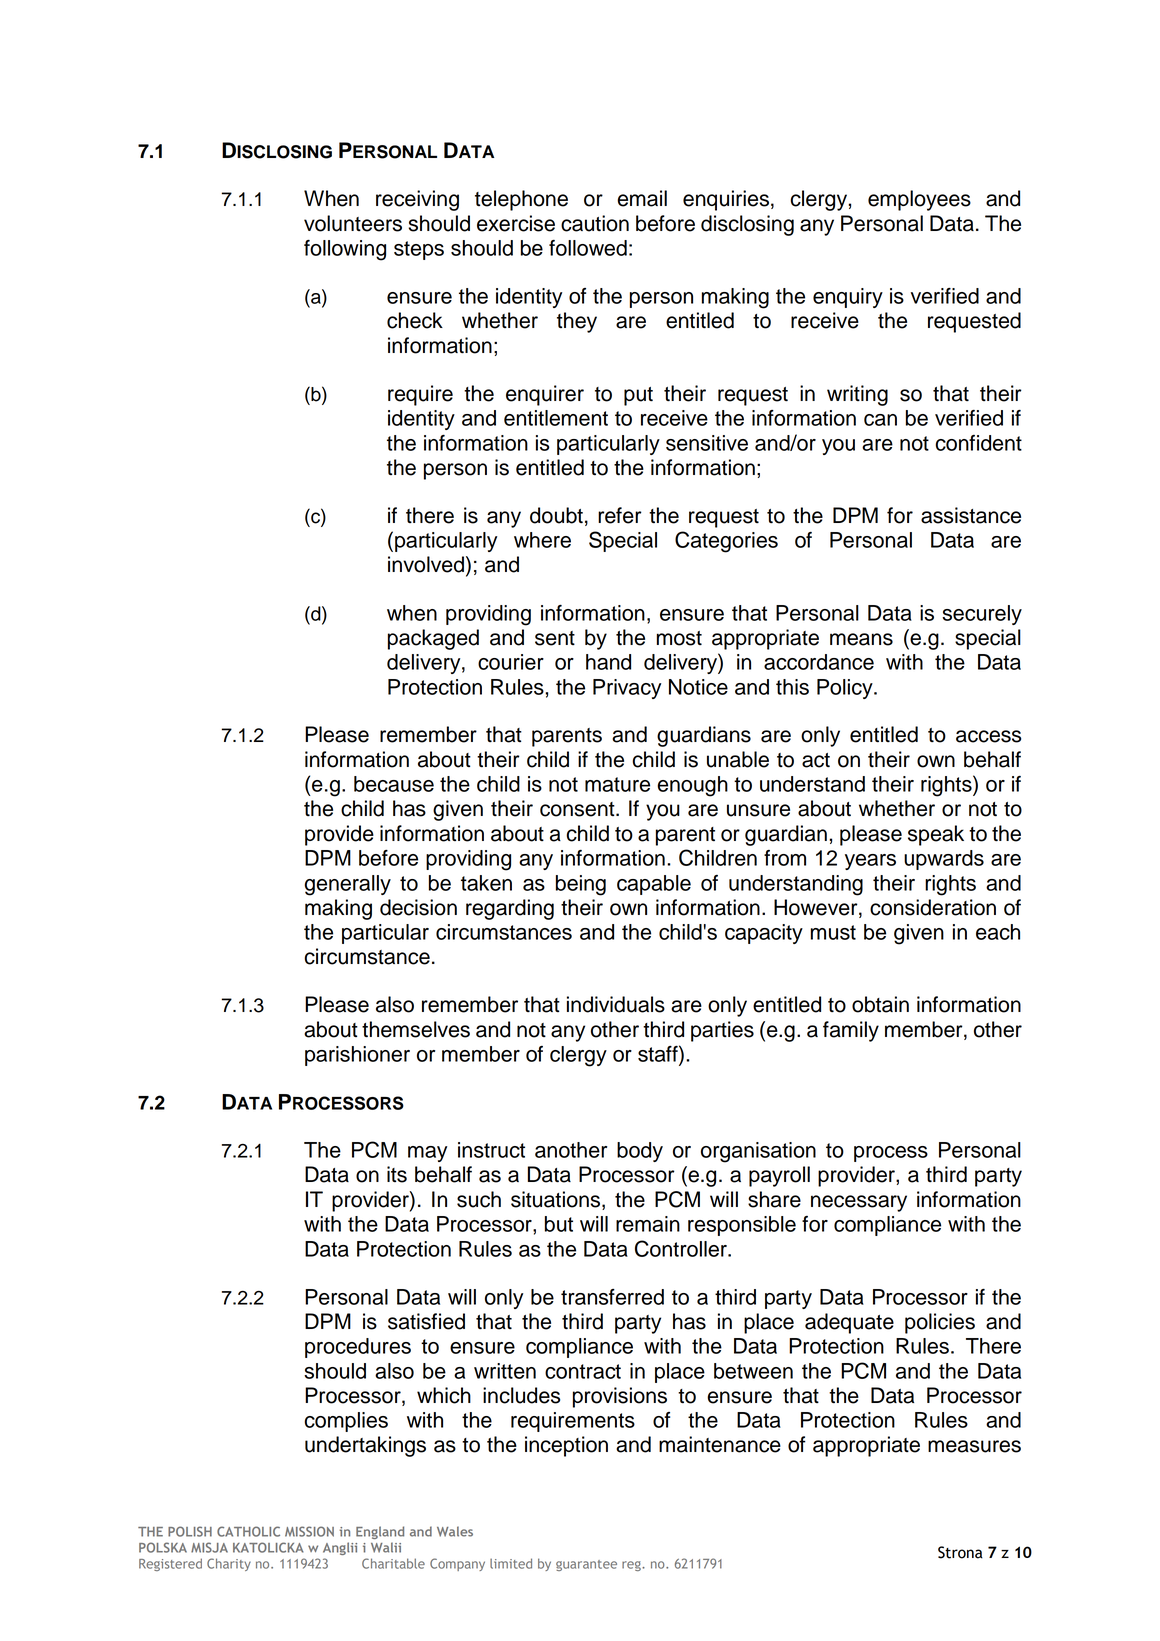 The width and height of the document is (1160, 1641). What do you see at coordinates (397, 1174) in the document?
I see `its` at bounding box center [397, 1174].
